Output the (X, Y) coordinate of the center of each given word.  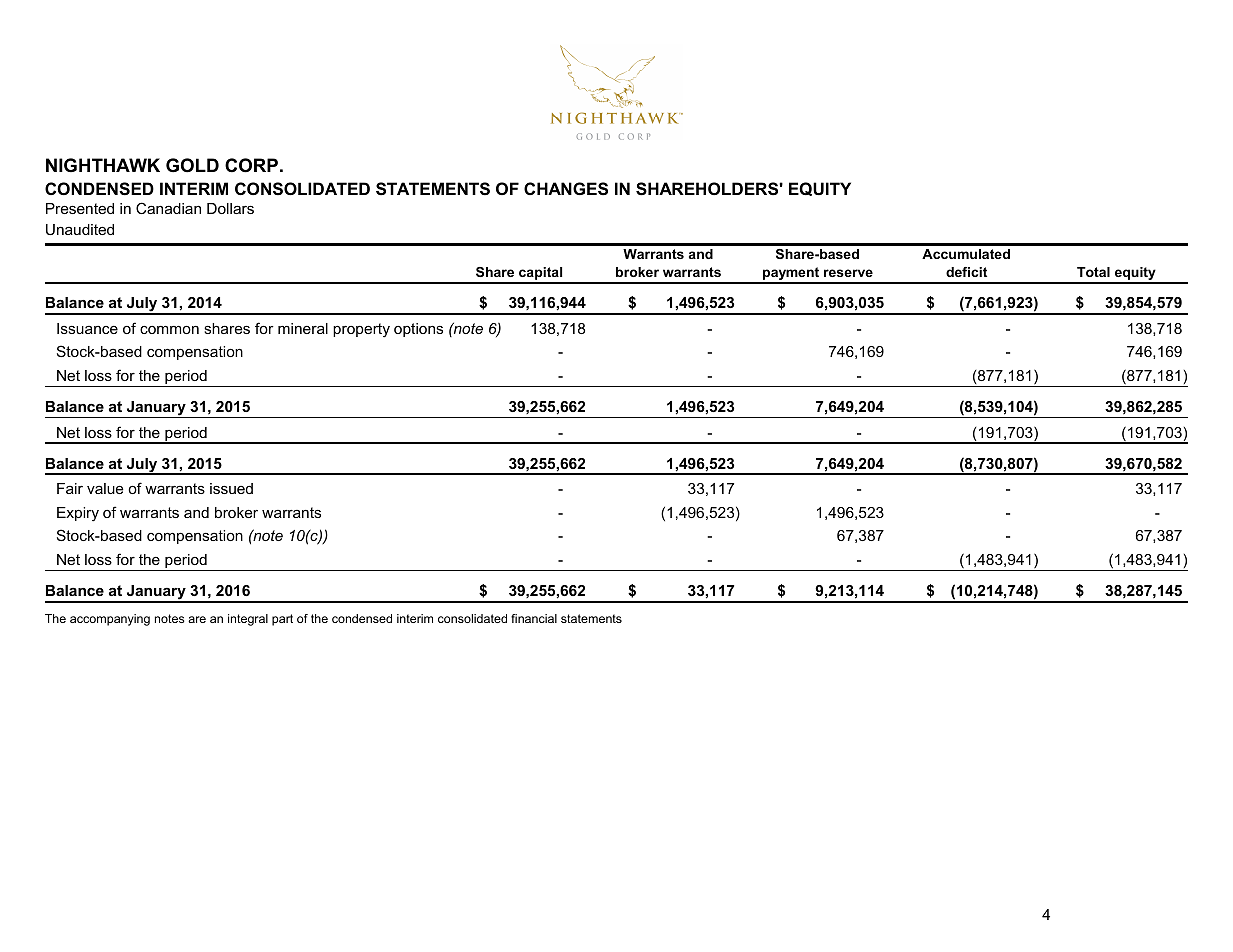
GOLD (192, 165)
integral (248, 620)
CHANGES (566, 189)
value (105, 488)
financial (534, 618)
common (169, 330)
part (282, 620)
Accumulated (966, 254)
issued (231, 488)
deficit (966, 272)
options (418, 330)
